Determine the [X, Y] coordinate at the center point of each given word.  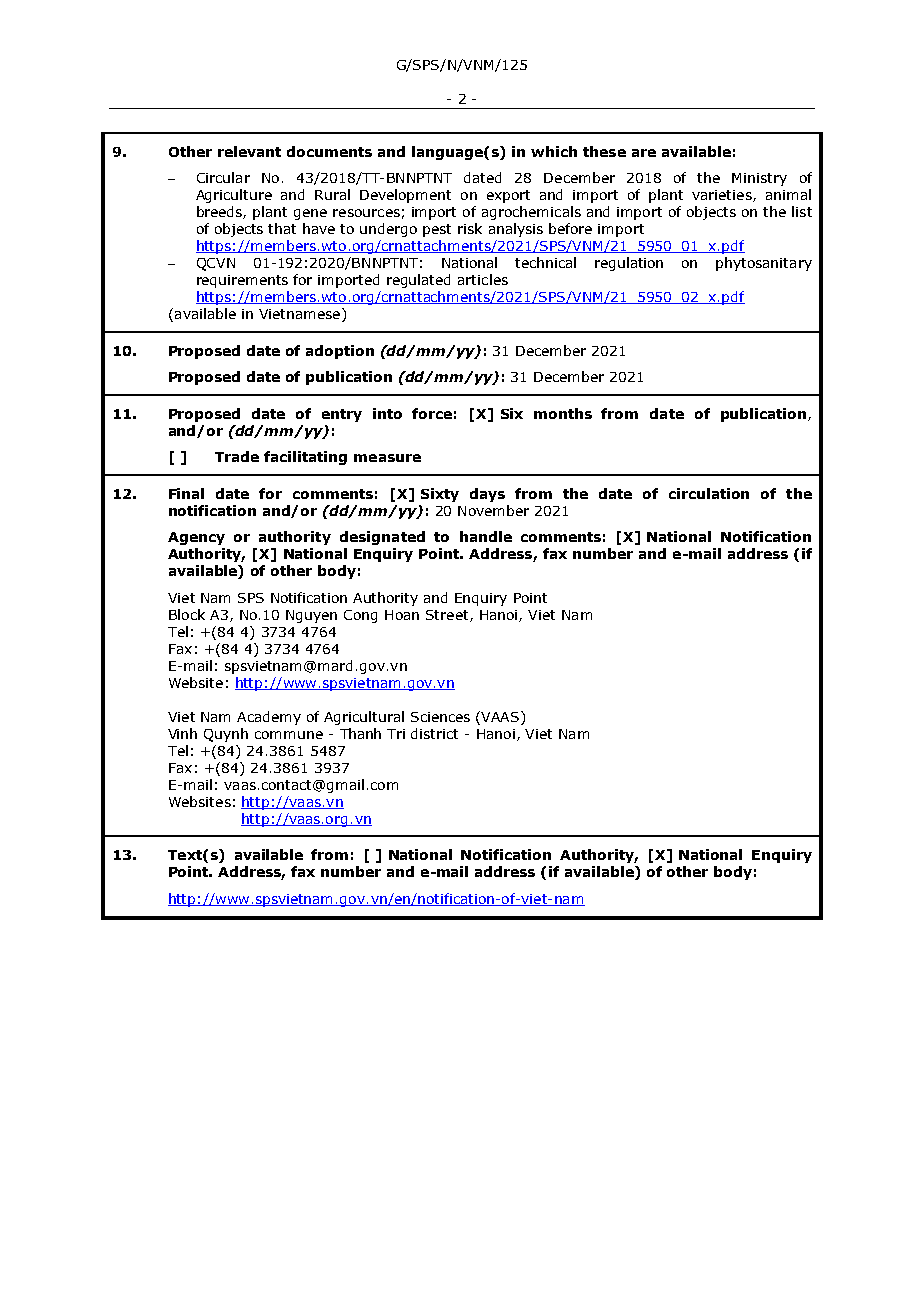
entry [342, 415]
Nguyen [311, 616]
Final [186, 493]
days [487, 495]
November [493, 510]
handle [486, 536]
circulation [709, 493]
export [508, 196]
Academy [269, 718]
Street [448, 616]
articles [483, 279]
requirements [242, 281]
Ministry [759, 179]
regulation [629, 264]
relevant [249, 151]
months [563, 413]
